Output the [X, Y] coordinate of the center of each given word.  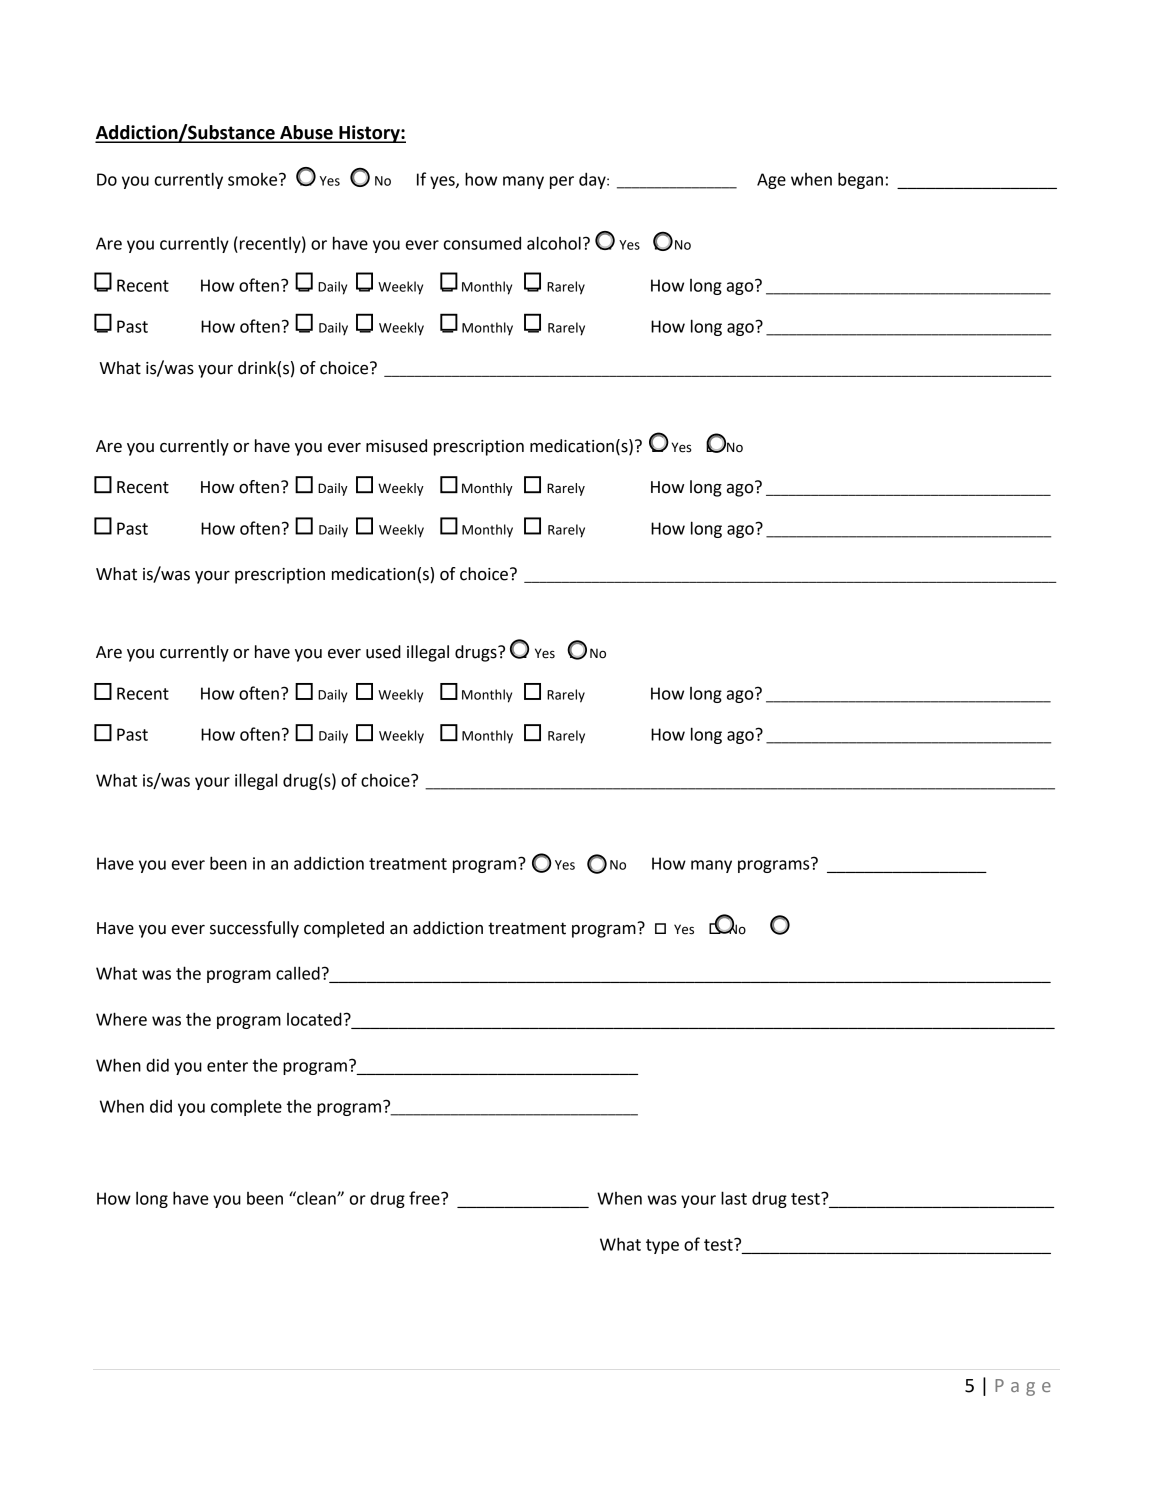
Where [121, 1019]
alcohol [554, 243]
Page [1023, 1387]
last [734, 1198]
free [425, 1198]
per [562, 182]
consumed [482, 243]
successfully [254, 929]
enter [227, 1066]
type [662, 1246]
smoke [254, 179]
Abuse [306, 133]
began [860, 180]
